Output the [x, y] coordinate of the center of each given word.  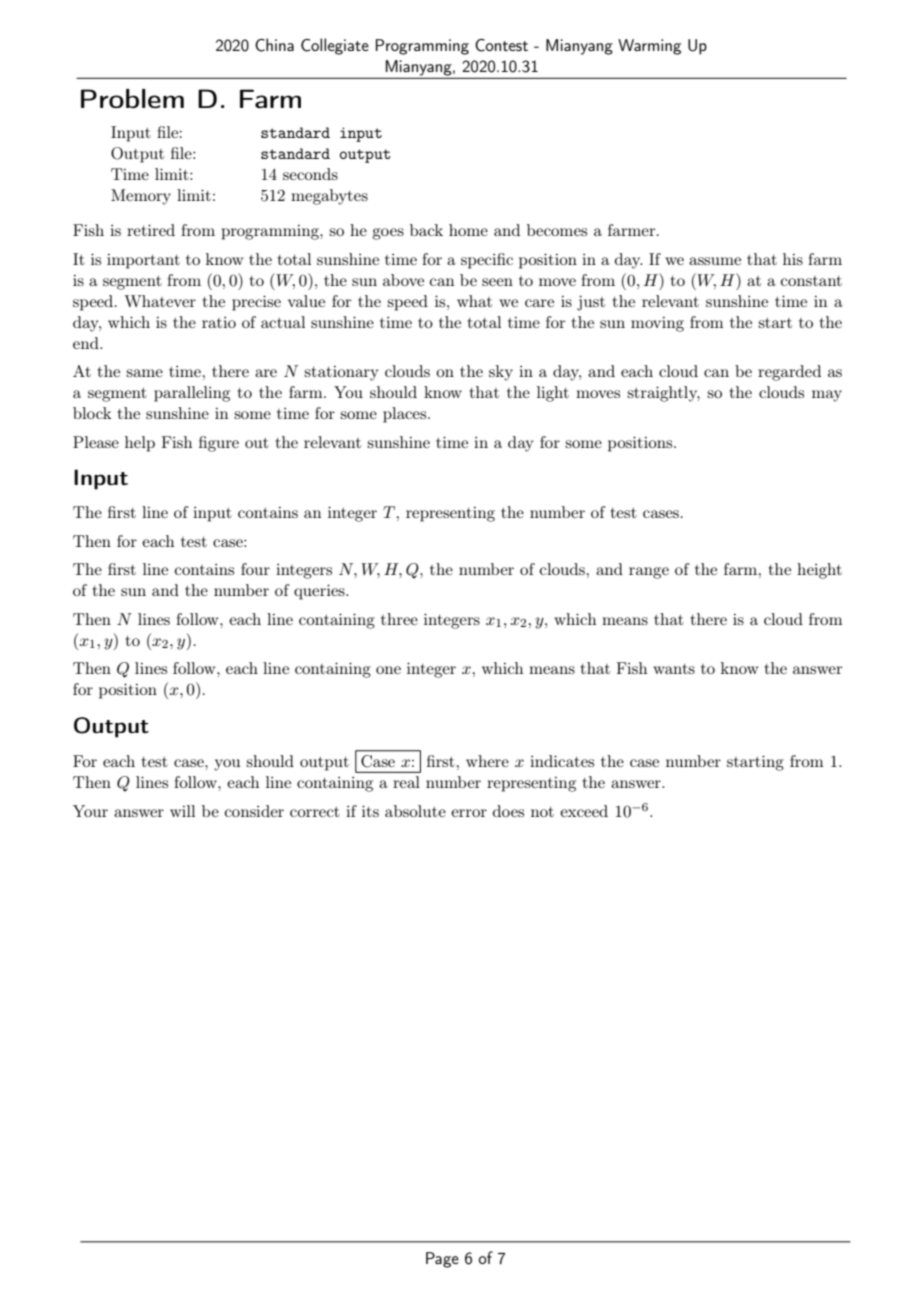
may [827, 396]
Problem [132, 99]
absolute [415, 811]
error [469, 813]
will [182, 811]
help [140, 444]
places [406, 415]
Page [442, 1260]
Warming [649, 47]
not [542, 812]
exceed [584, 811]
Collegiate [335, 46]
